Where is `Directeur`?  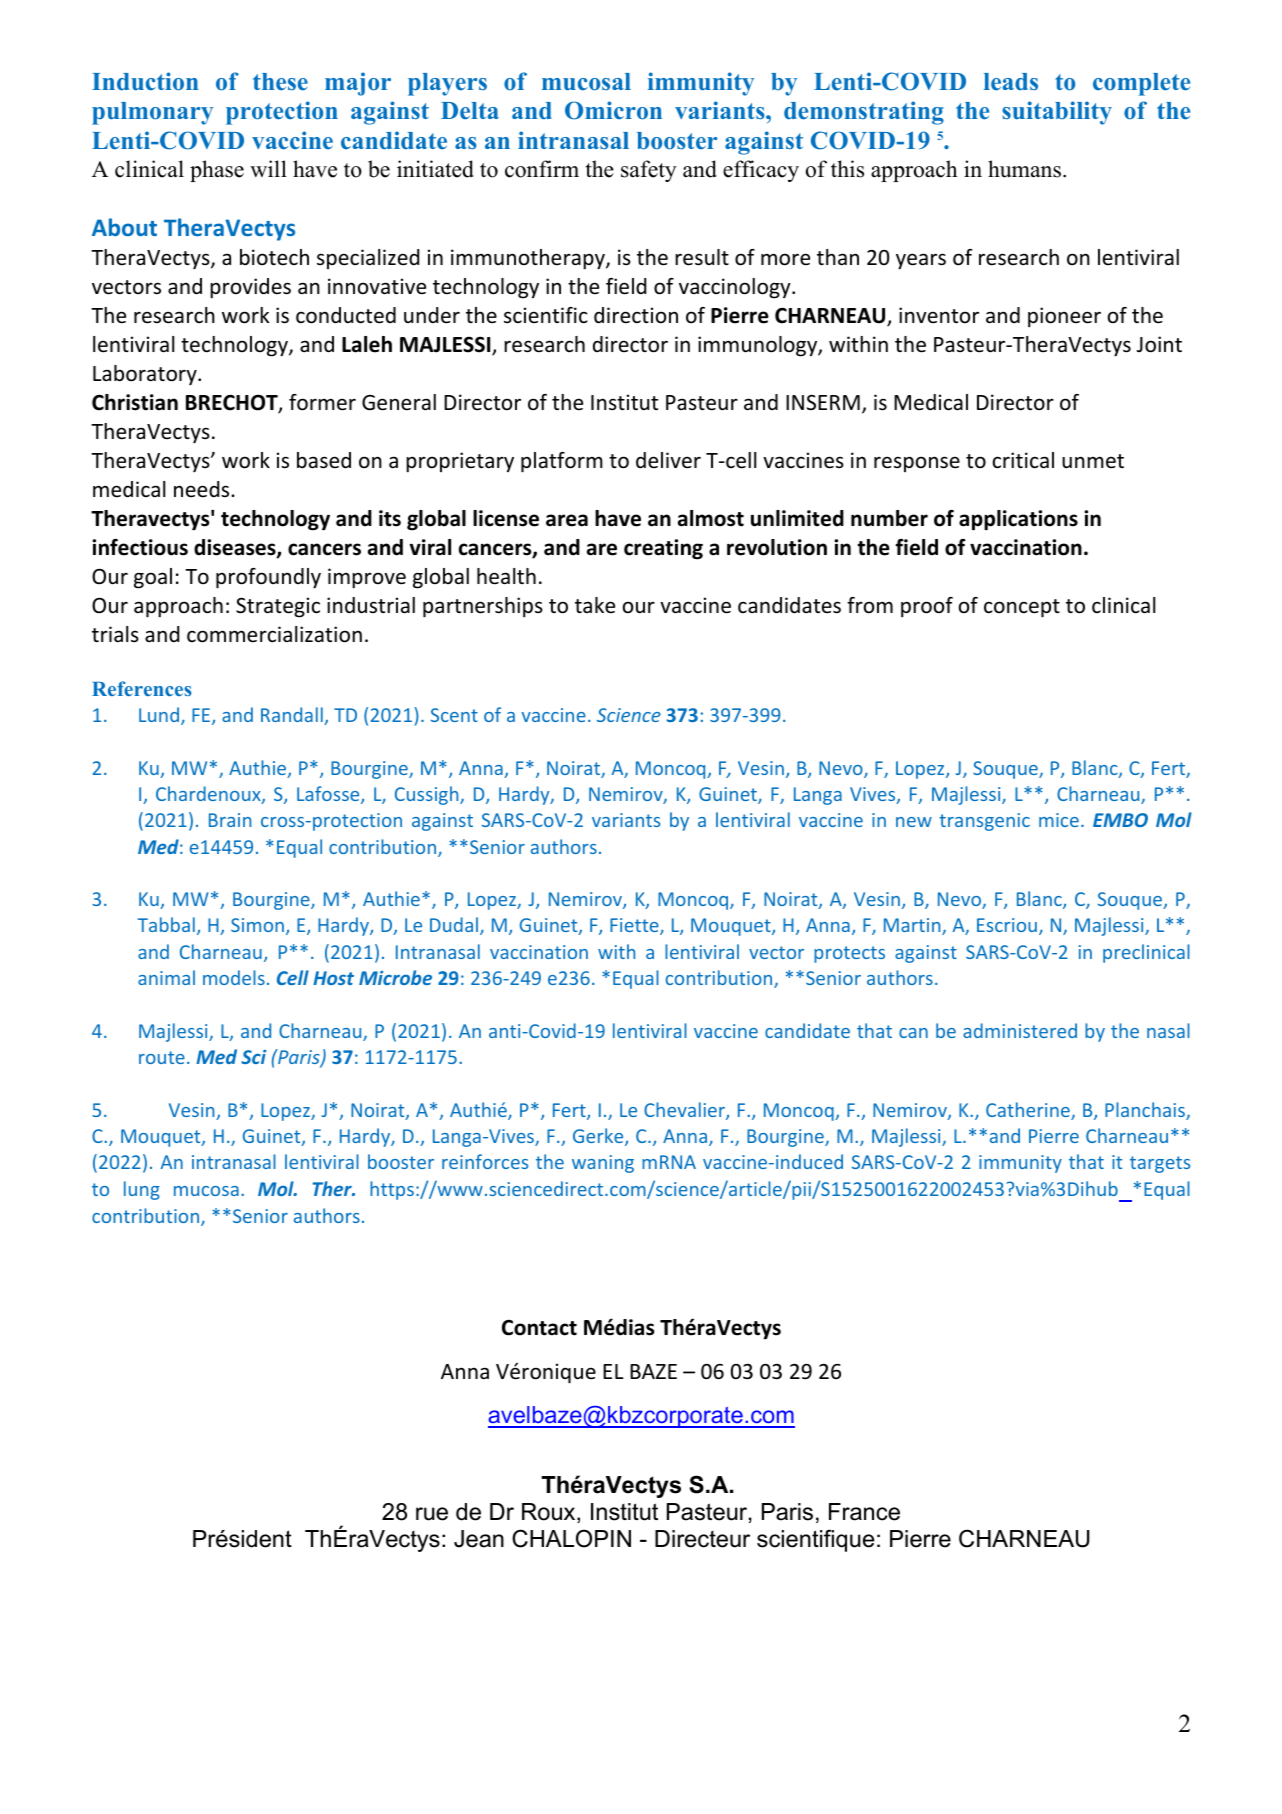 Directeur is located at coordinates (702, 1539).
